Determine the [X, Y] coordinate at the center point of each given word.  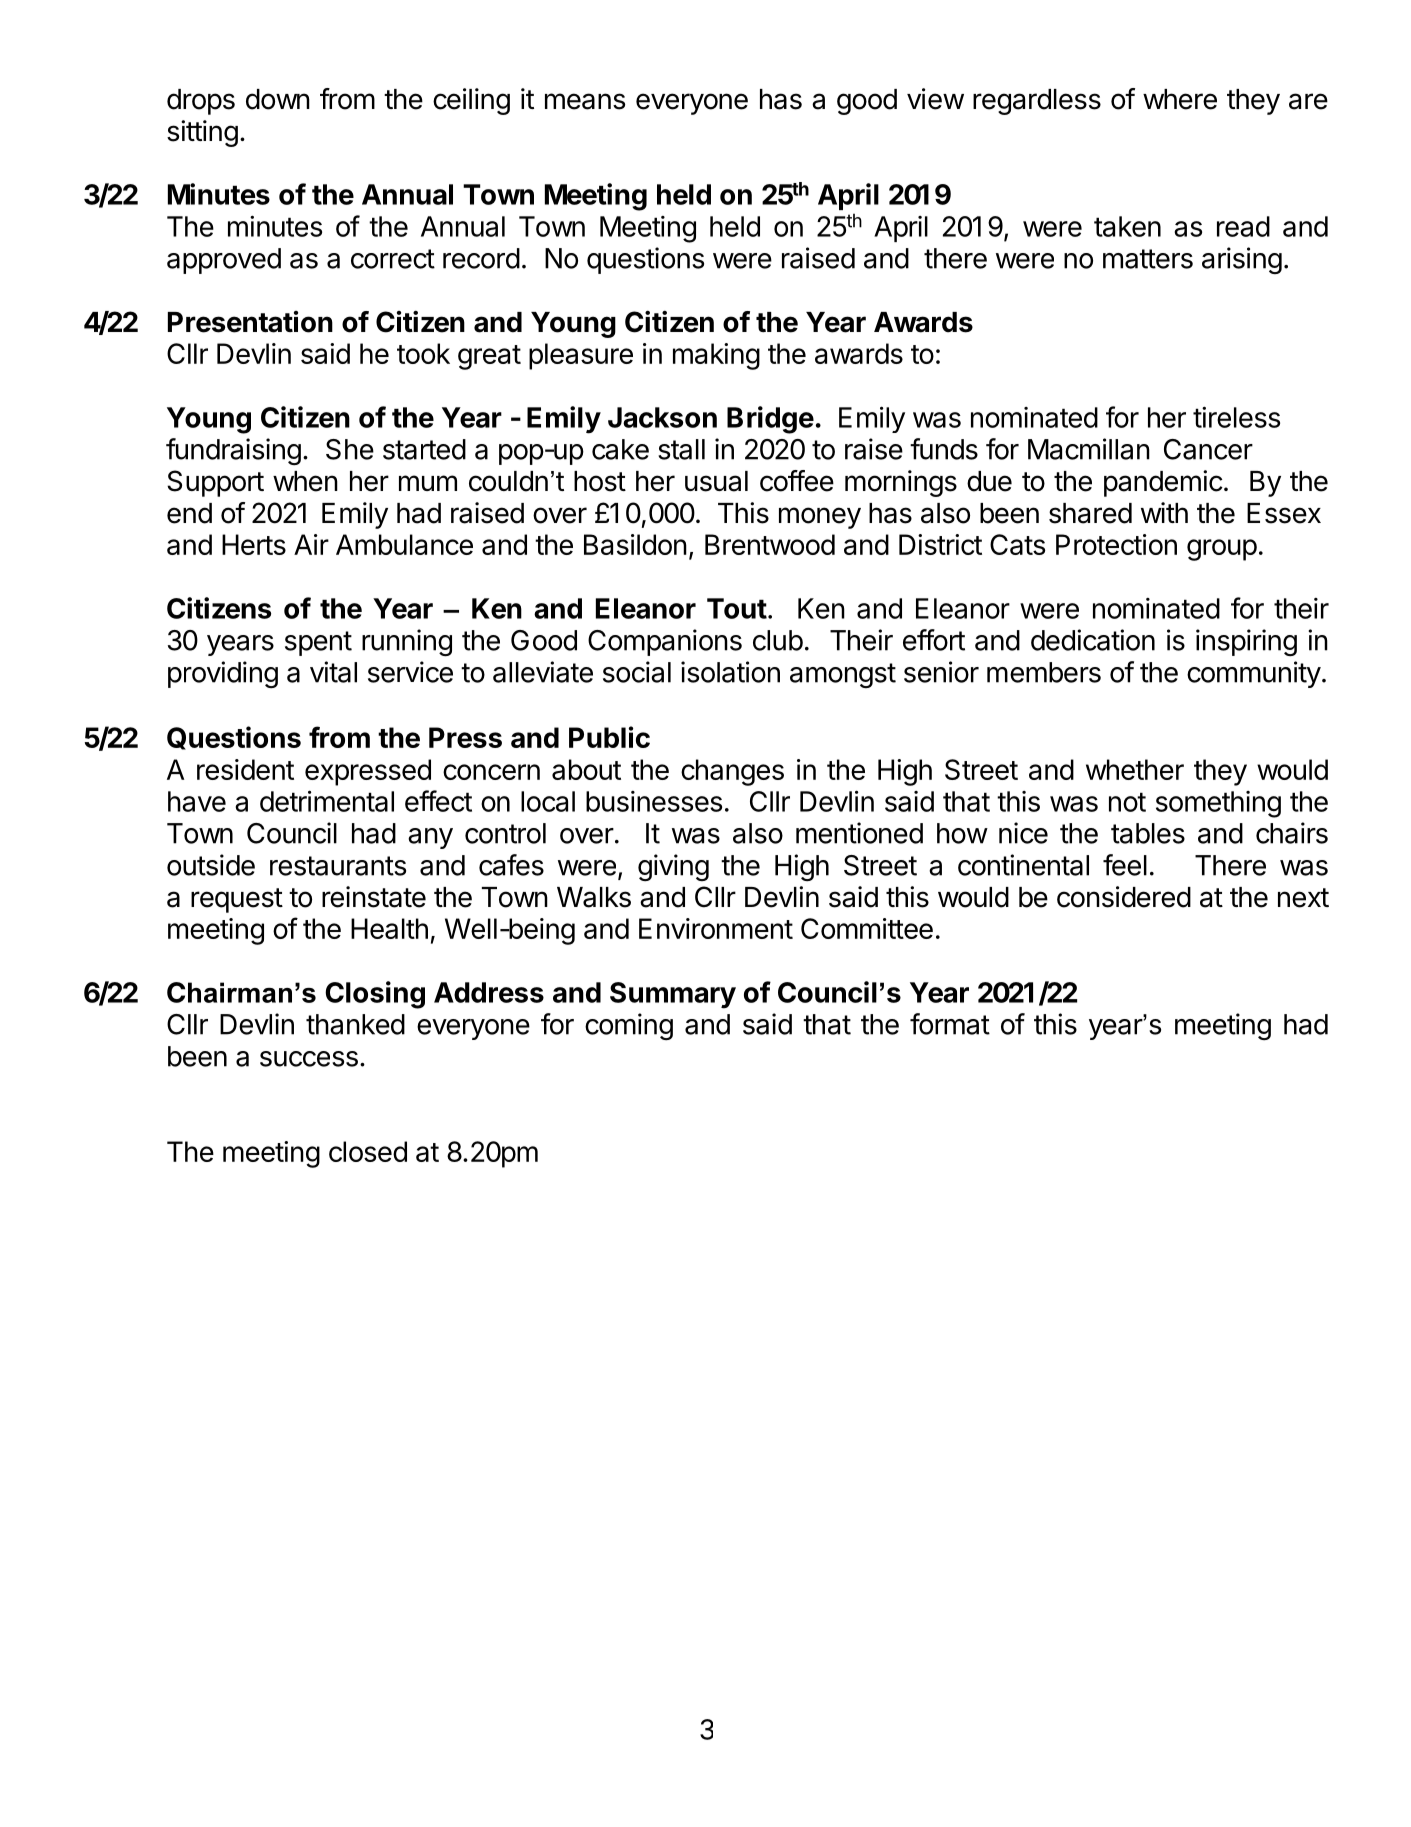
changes [732, 772]
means [585, 101]
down [278, 99]
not [1127, 802]
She [350, 449]
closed [368, 1151]
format [950, 1024]
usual [716, 481]
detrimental [327, 801]
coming [629, 1026]
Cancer [1208, 449]
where [1180, 99]
